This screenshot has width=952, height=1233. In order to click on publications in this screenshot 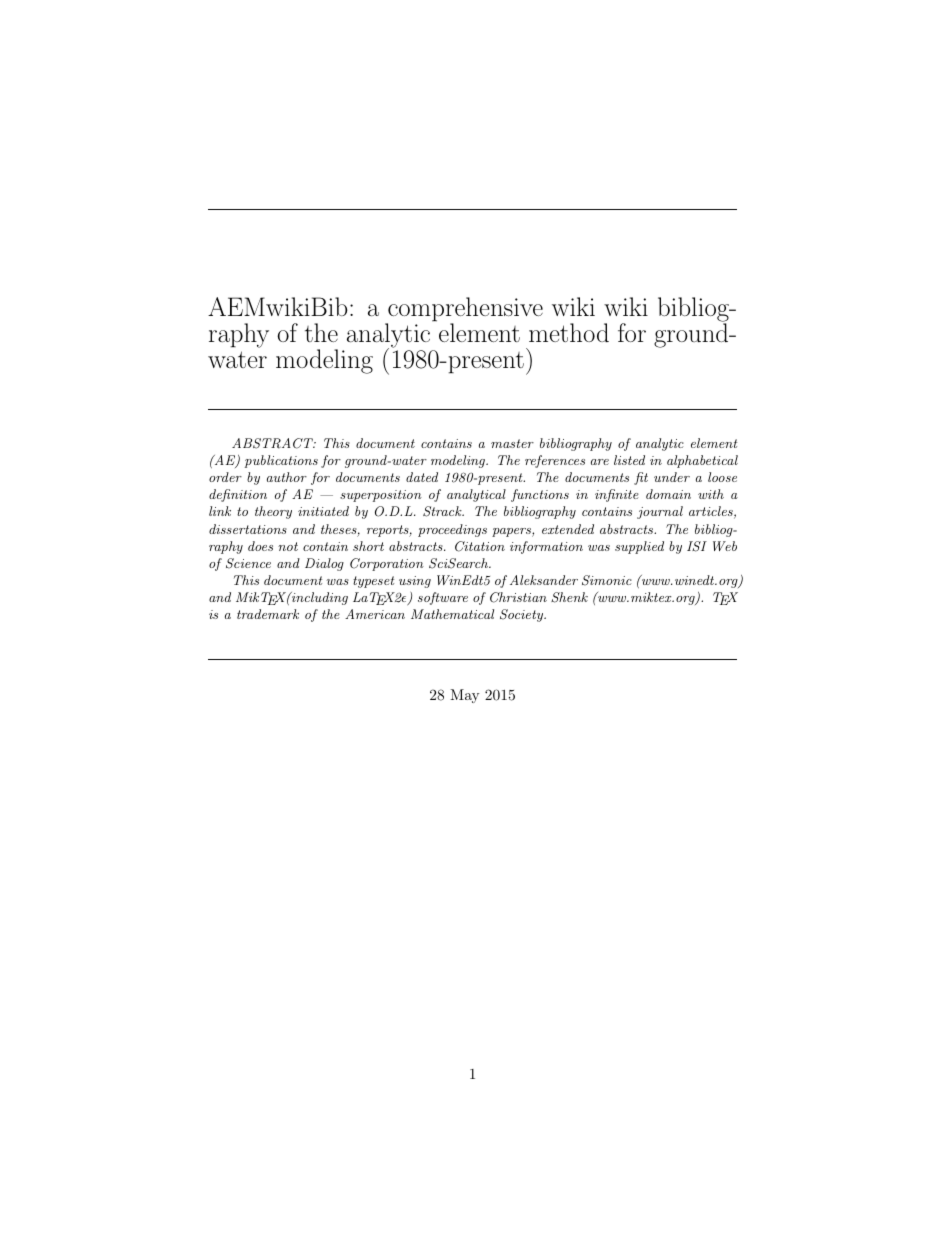, I will do `click(281, 461)`.
